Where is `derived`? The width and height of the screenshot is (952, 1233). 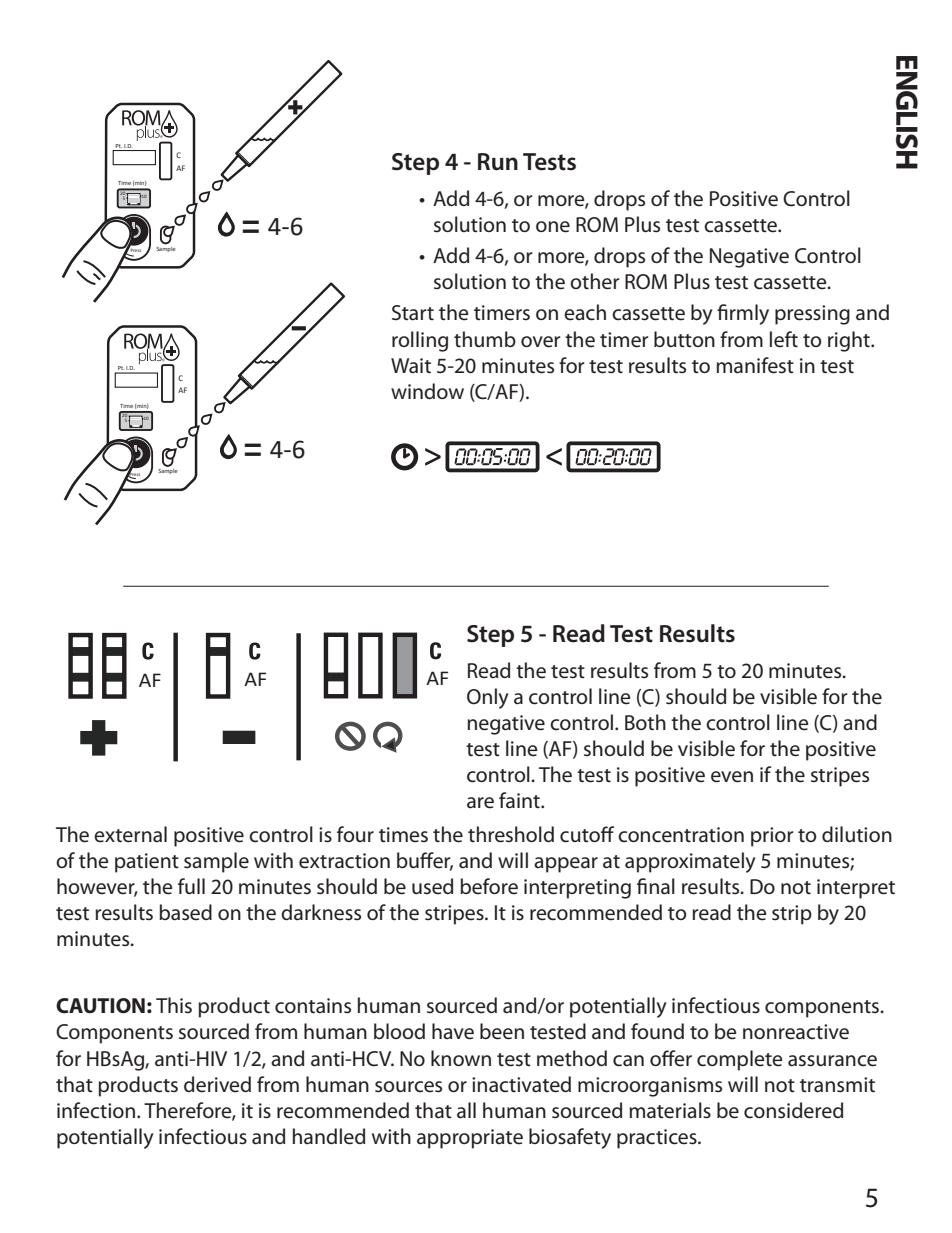
derived is located at coordinates (217, 1084).
